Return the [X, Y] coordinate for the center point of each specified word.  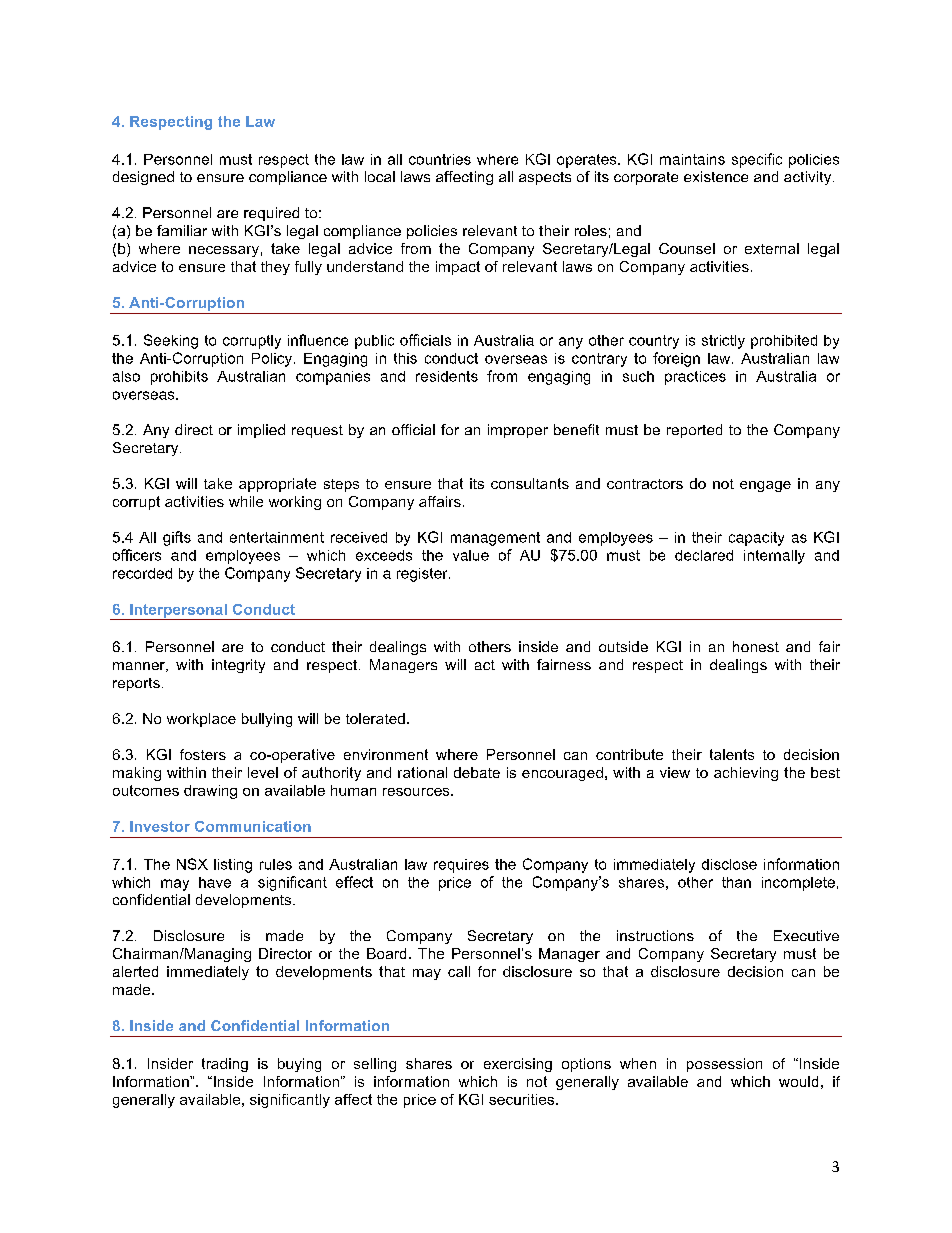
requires [461, 866]
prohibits [179, 378]
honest [756, 646]
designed [143, 178]
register [423, 575]
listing [233, 866]
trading [225, 1065]
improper [518, 431]
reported [694, 431]
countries [440, 159]
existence [716, 176]
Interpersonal [178, 612]
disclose [729, 864]
